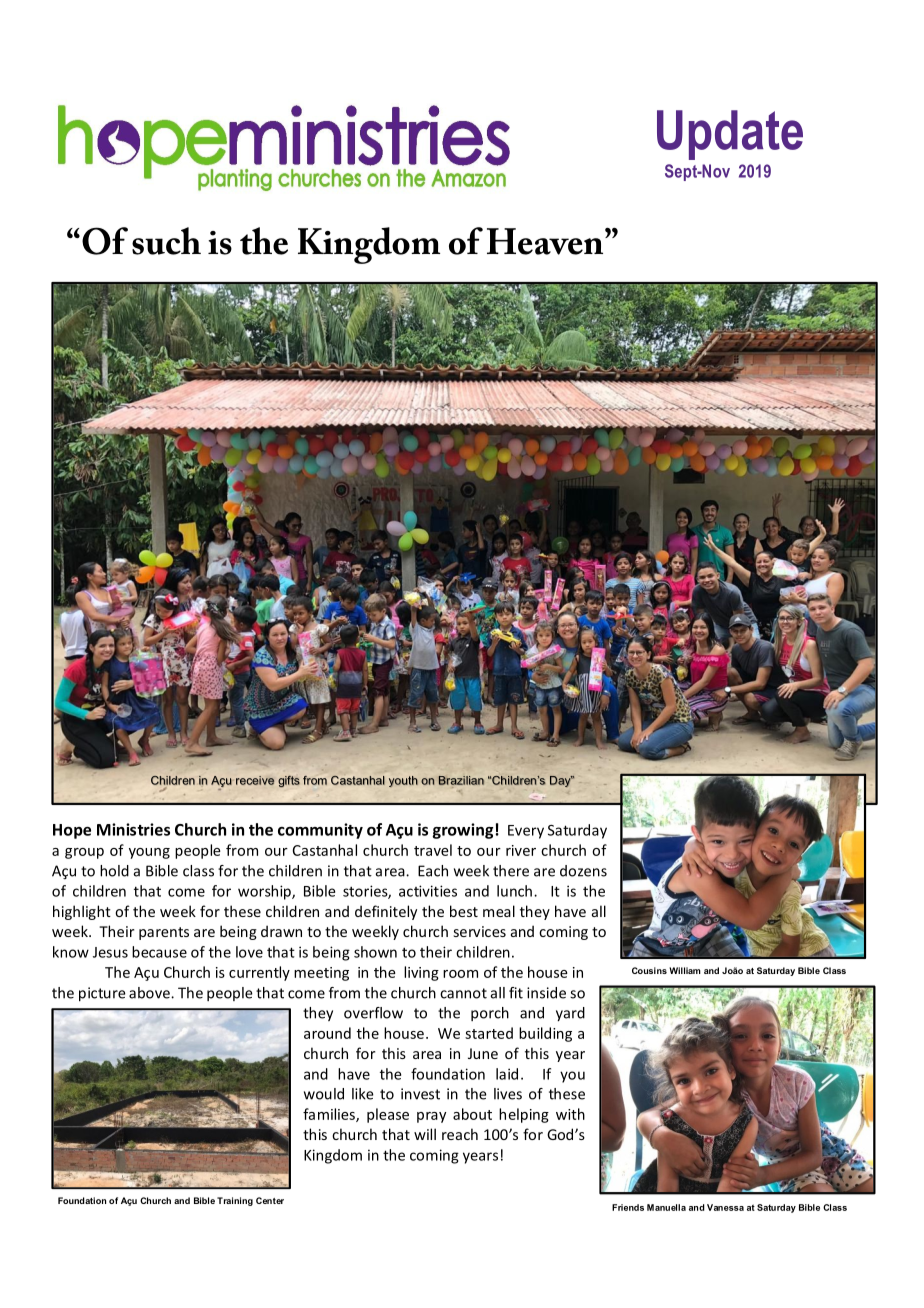 The height and width of the page is (1308, 924). What do you see at coordinates (649, 970) in the page?
I see `Cousins` at bounding box center [649, 970].
